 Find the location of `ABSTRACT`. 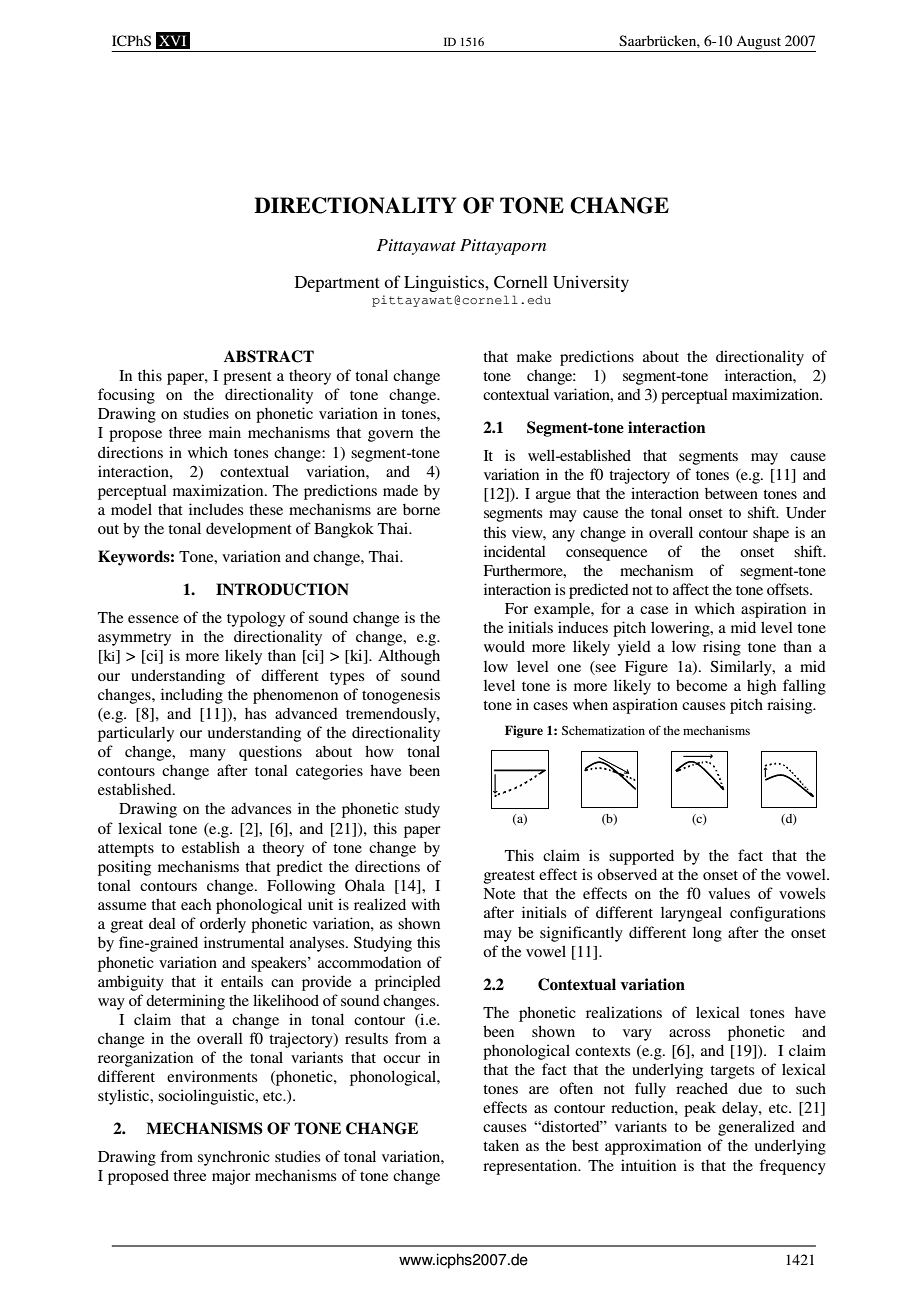

ABSTRACT is located at coordinates (269, 356).
